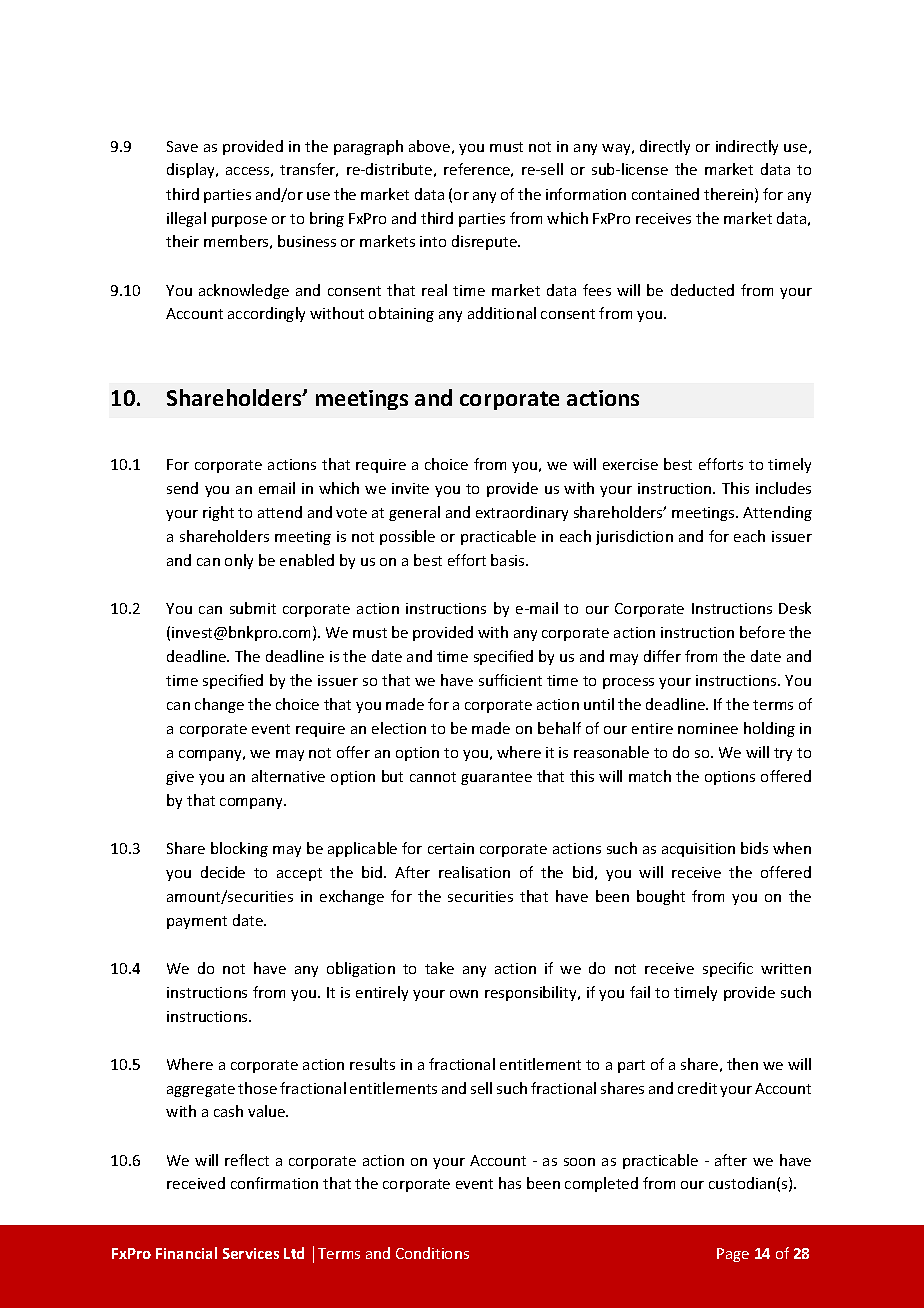 The image size is (924, 1308). I want to click on those, so click(257, 1088).
